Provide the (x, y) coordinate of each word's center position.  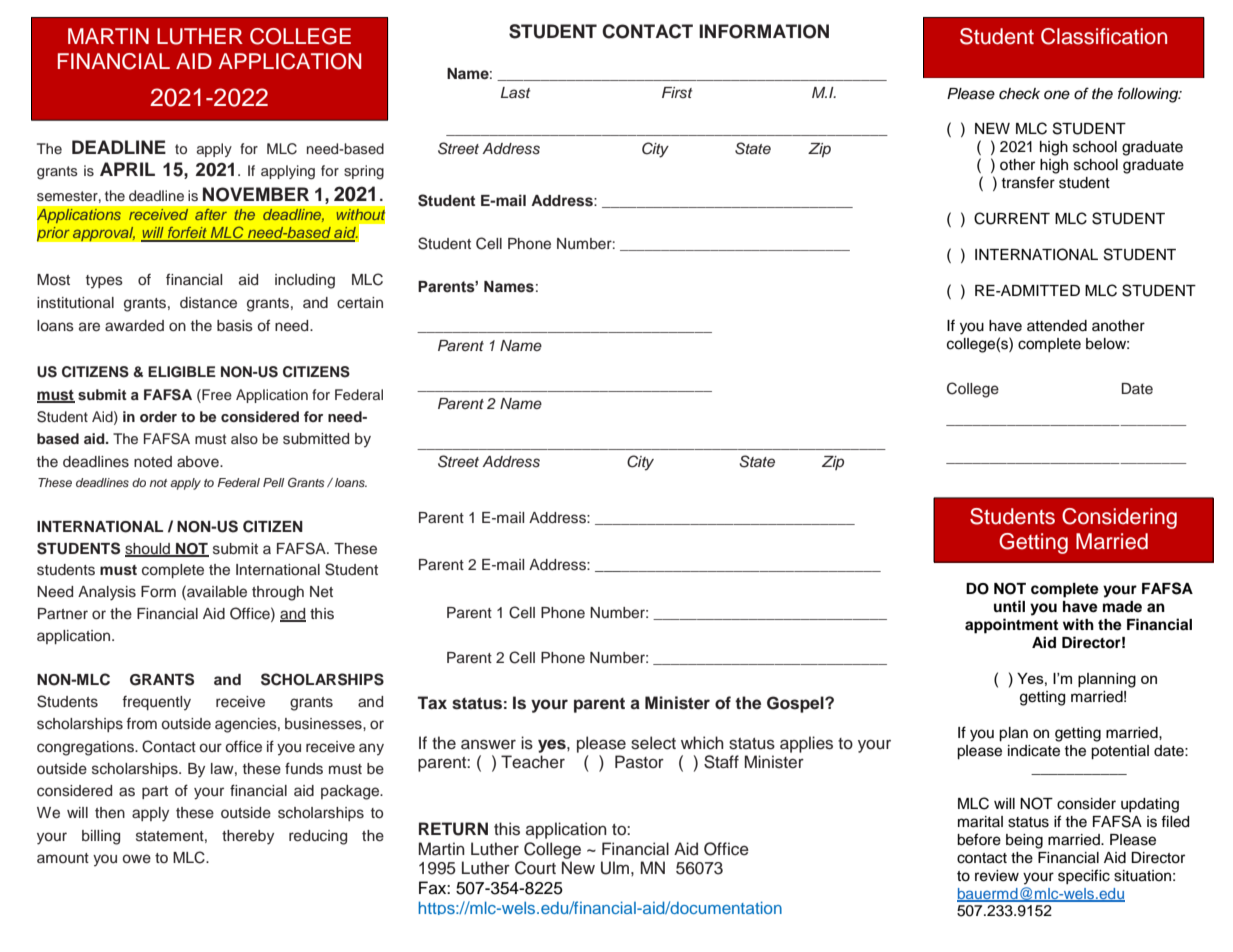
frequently (156, 703)
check (1019, 94)
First (677, 93)
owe (137, 859)
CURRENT (1012, 218)
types (104, 282)
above (199, 461)
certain (360, 303)
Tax (432, 703)
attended (1057, 326)
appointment (1011, 626)
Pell (273, 482)
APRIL (127, 169)
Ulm (615, 868)
